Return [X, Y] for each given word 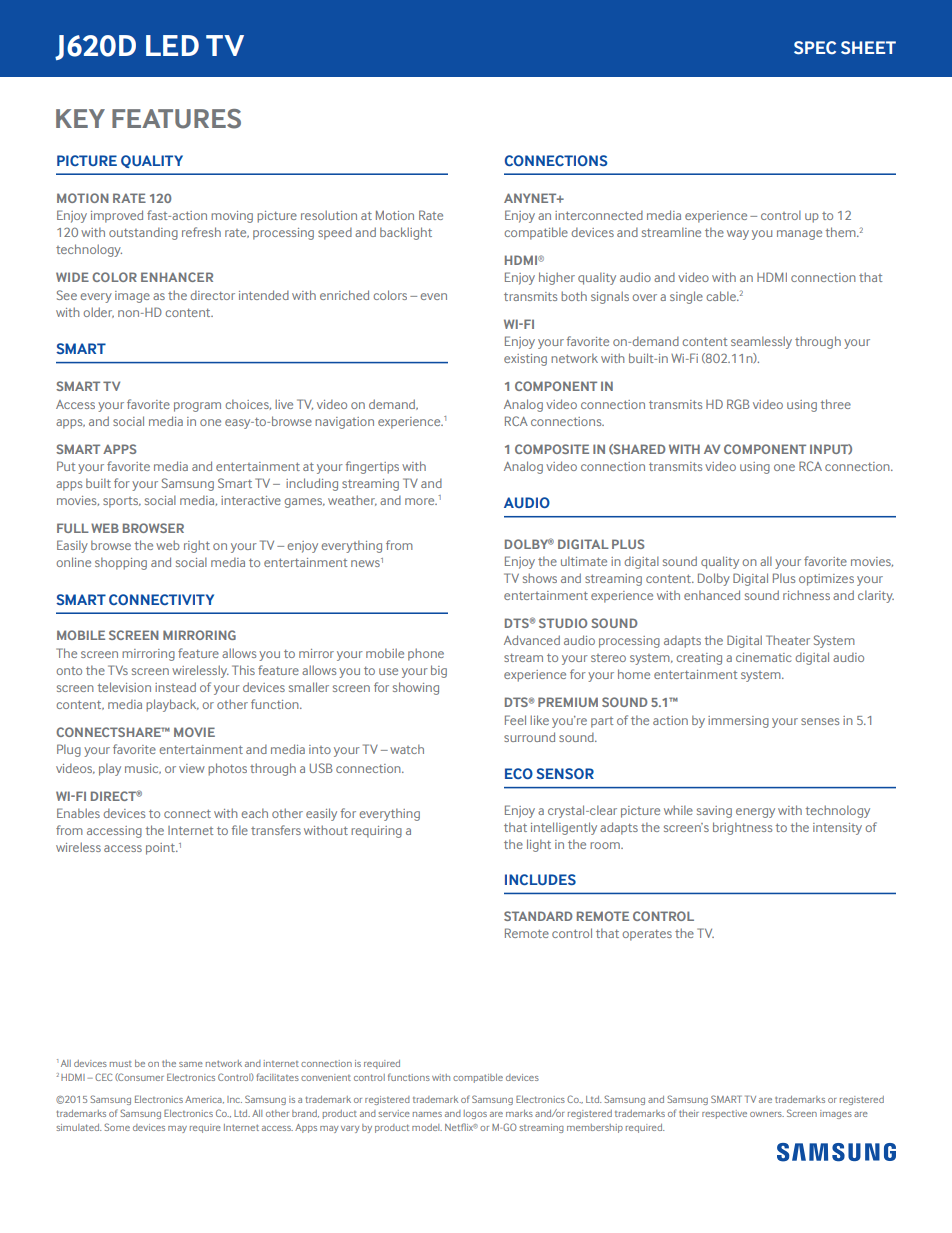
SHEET [868, 48]
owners [767, 1114]
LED [172, 45]
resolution [329, 215]
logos [475, 1114]
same [191, 1064]
